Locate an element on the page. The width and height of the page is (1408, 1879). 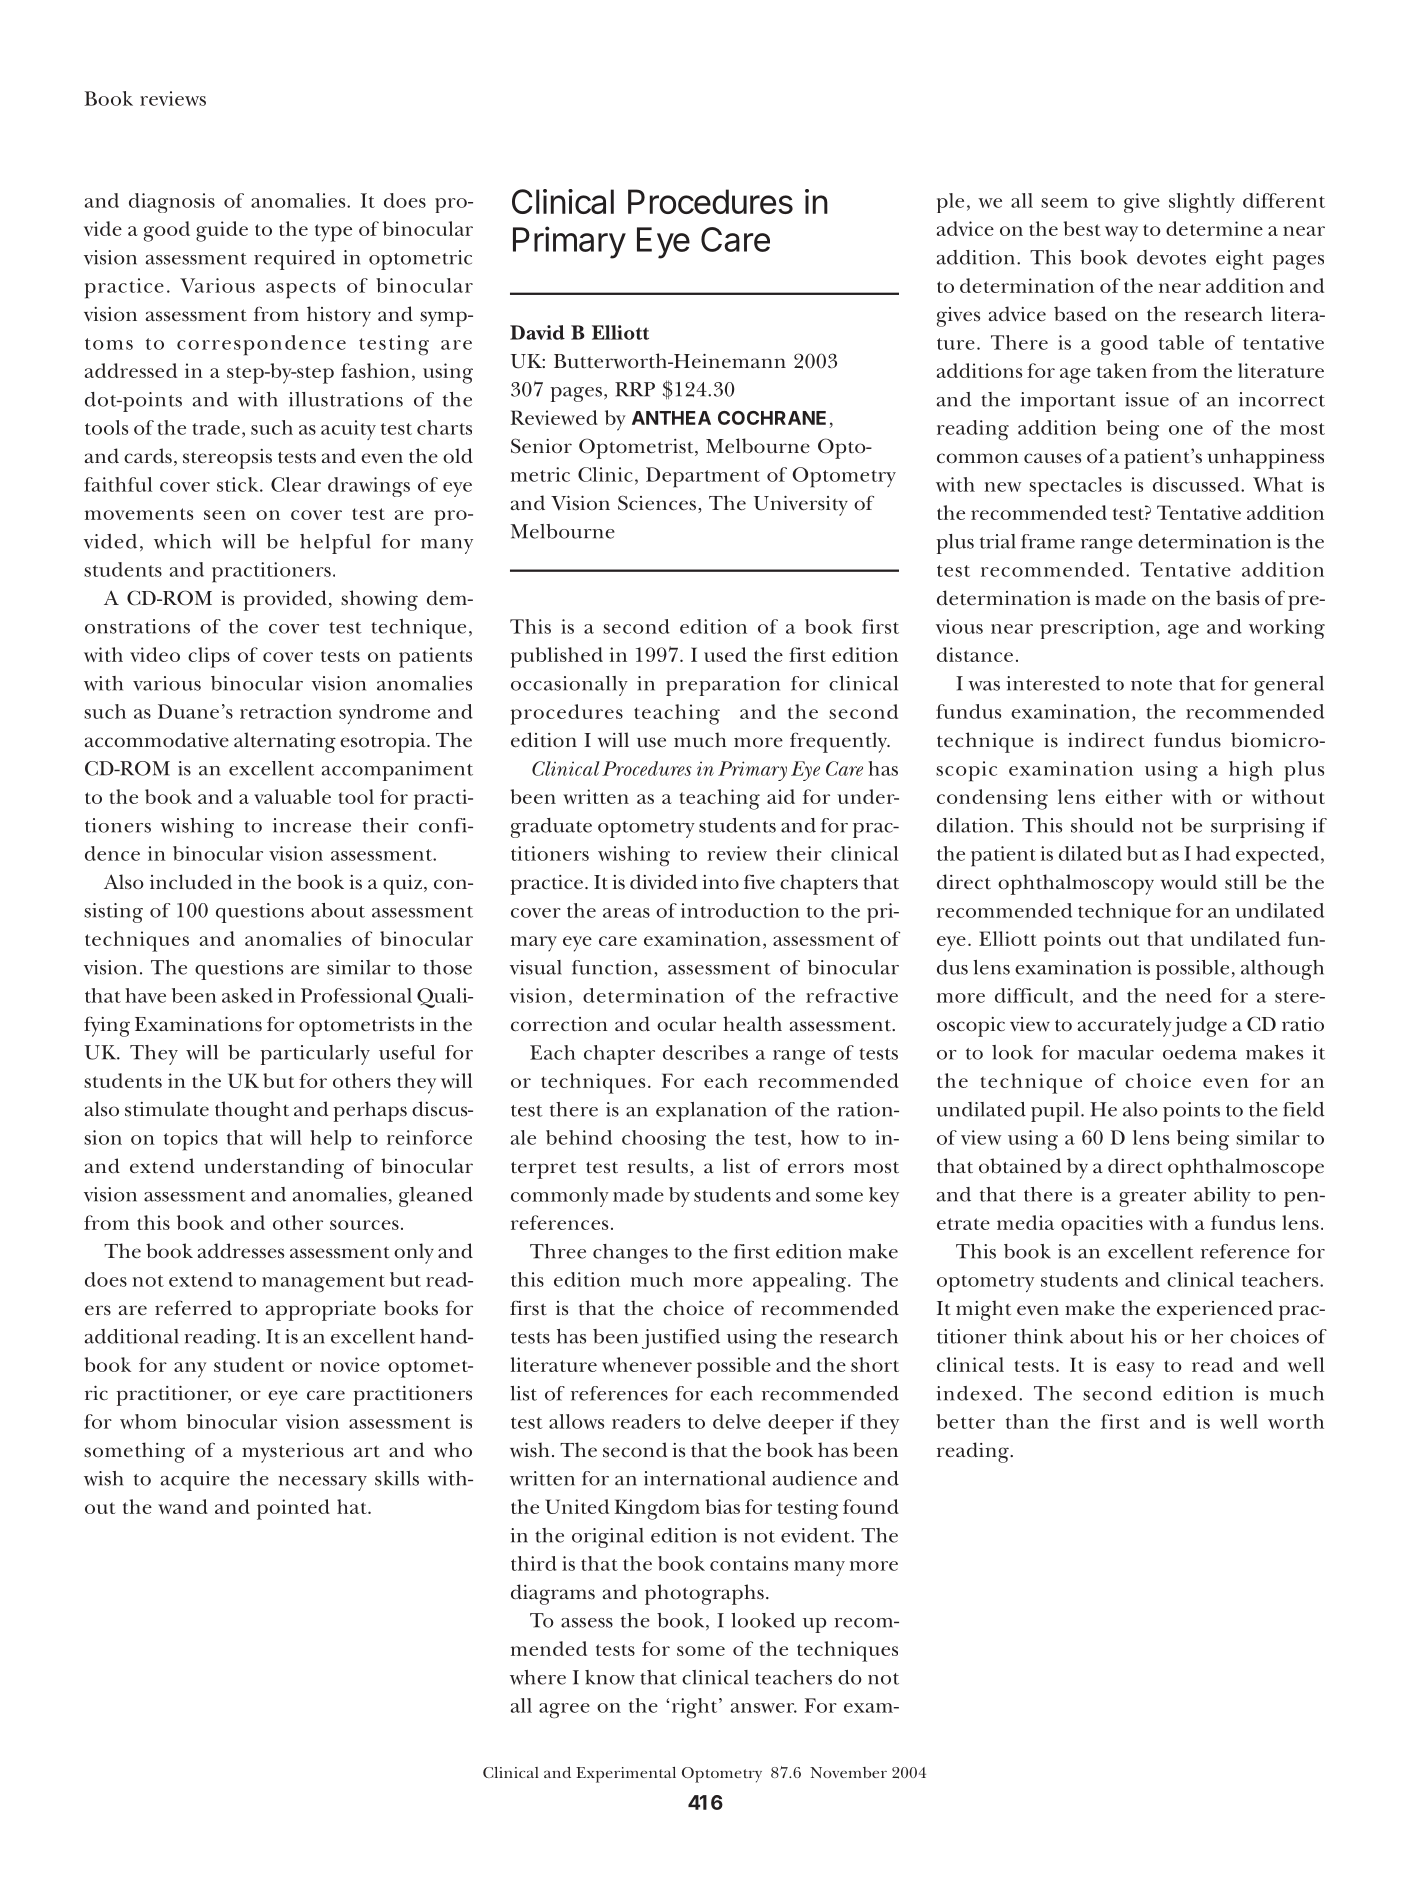
David is located at coordinates (537, 332).
